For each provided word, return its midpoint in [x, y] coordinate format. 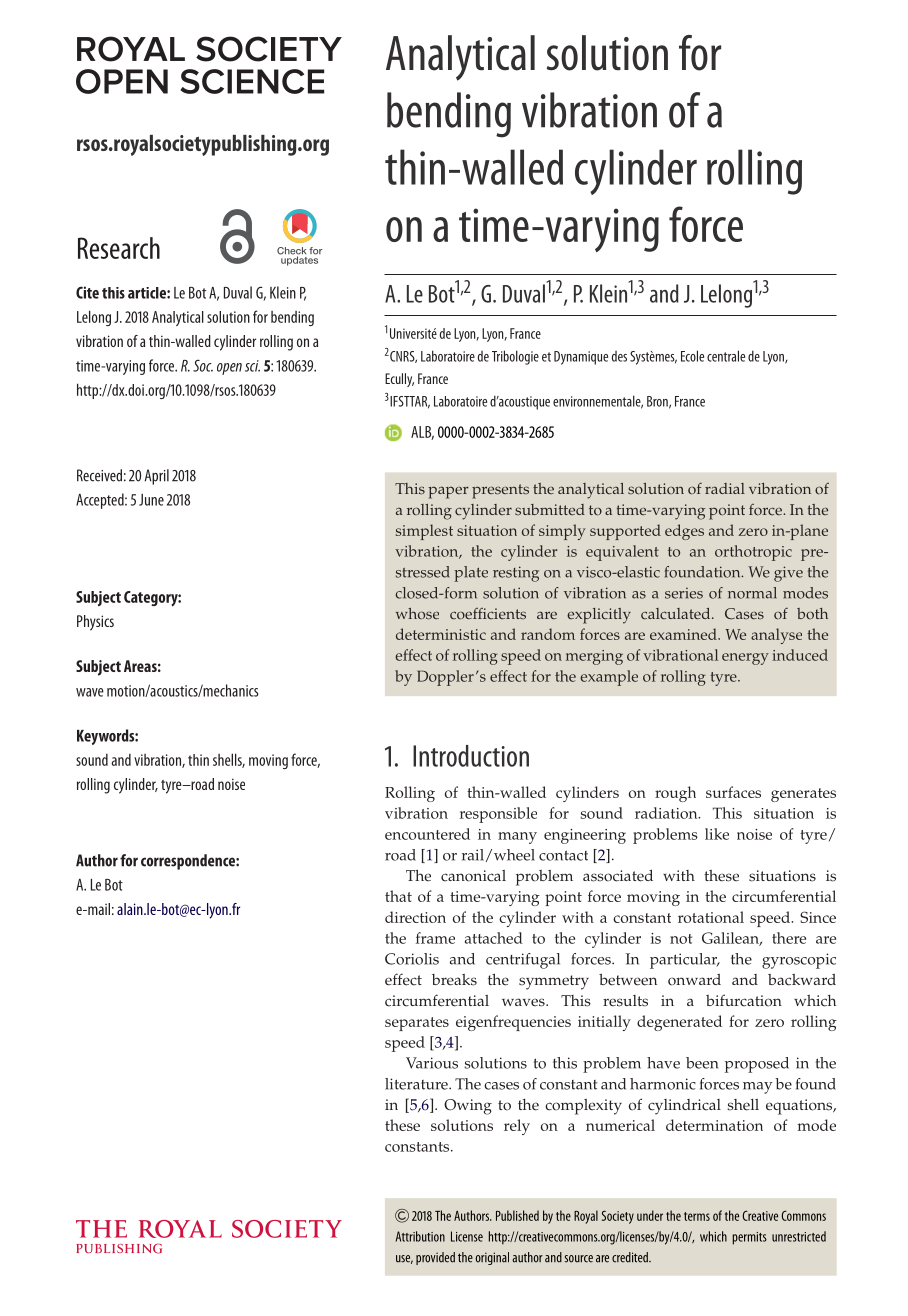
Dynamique [581, 358]
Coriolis [412, 959]
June [151, 500]
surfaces [733, 792]
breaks [454, 980]
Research [119, 248]
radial [725, 488]
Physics [95, 623]
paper [448, 492]
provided [435, 1258]
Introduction [471, 756]
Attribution [420, 1236]
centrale [726, 356]
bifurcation [744, 1000]
